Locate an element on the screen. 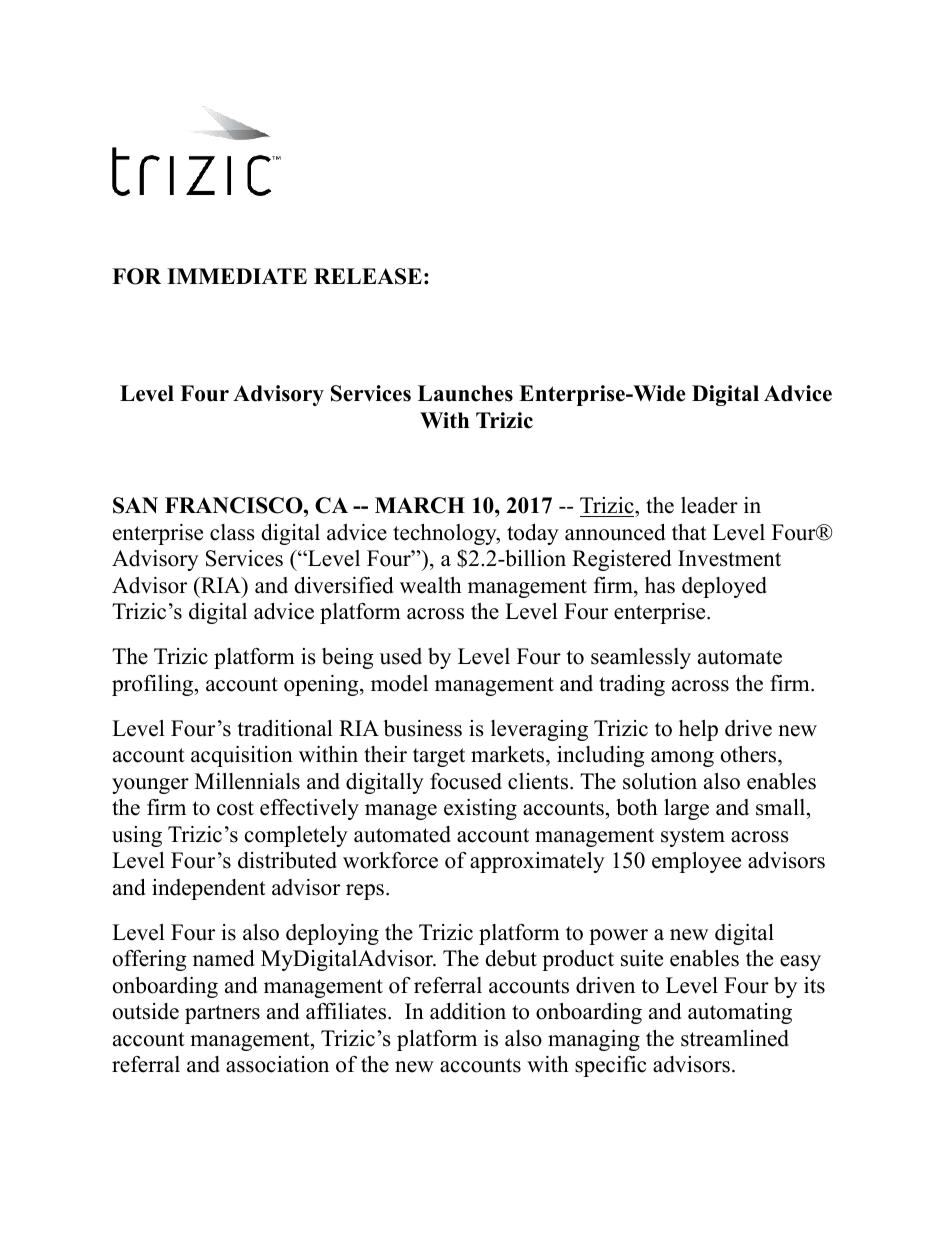 The image size is (952, 1233). cost is located at coordinates (235, 808).
